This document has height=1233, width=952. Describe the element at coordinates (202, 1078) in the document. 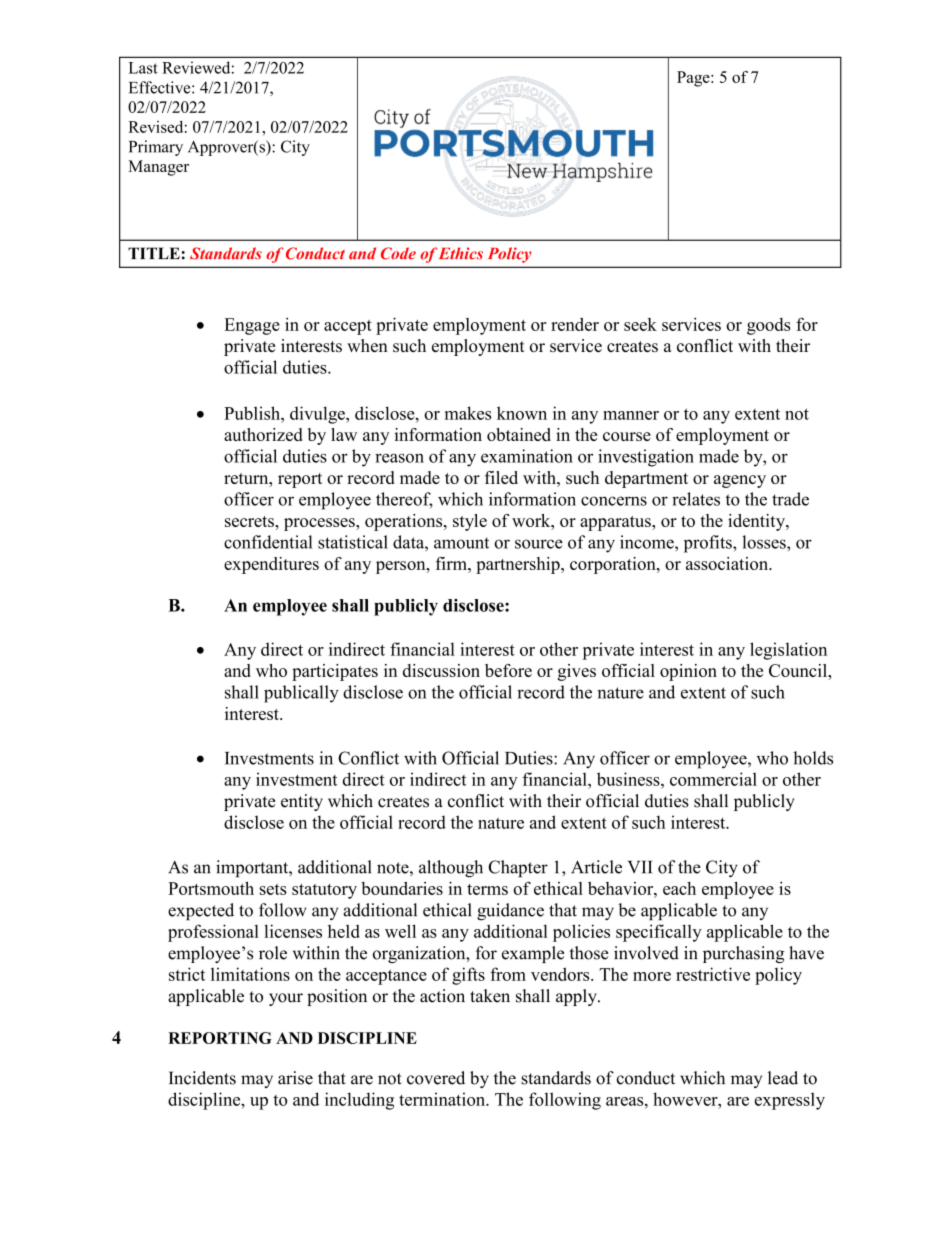

I see `Incidents` at that location.
